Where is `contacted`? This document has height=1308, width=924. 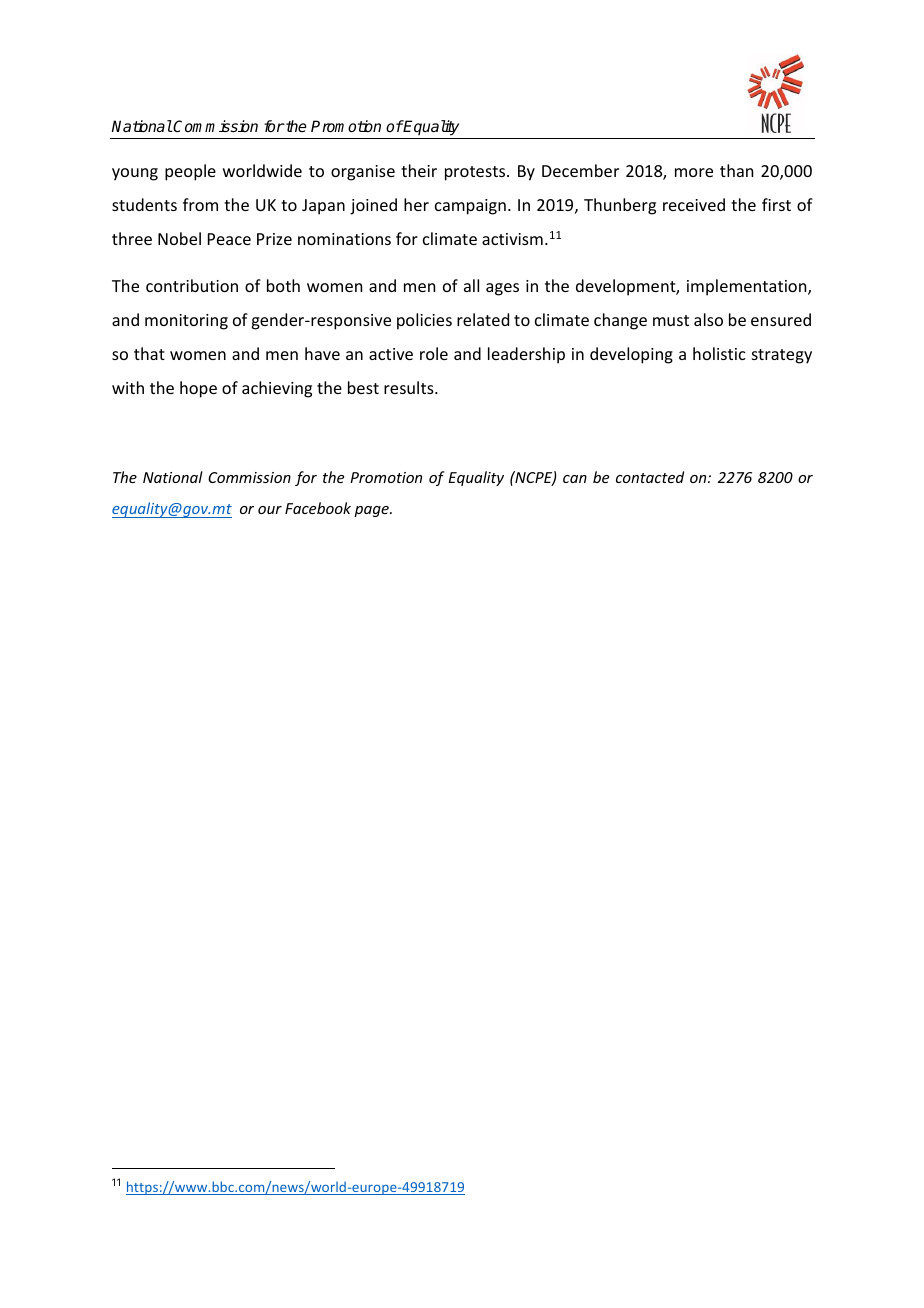 contacted is located at coordinates (650, 477).
